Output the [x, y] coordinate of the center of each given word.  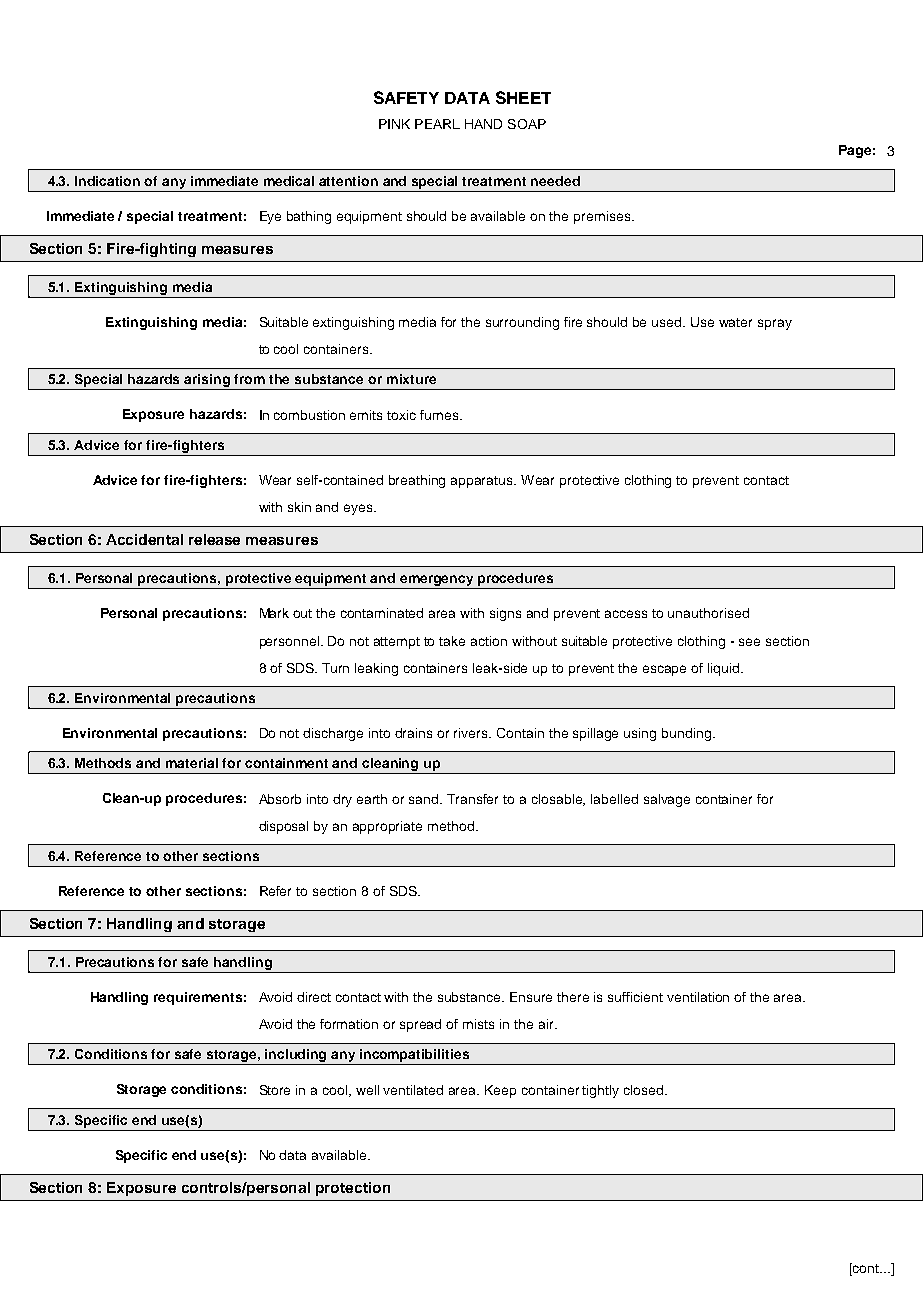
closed [645, 1090]
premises [603, 217]
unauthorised [708, 613]
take [452, 641]
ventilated [413, 1090]
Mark [274, 613]
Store [275, 1090]
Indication [107, 181]
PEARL [437, 124]
